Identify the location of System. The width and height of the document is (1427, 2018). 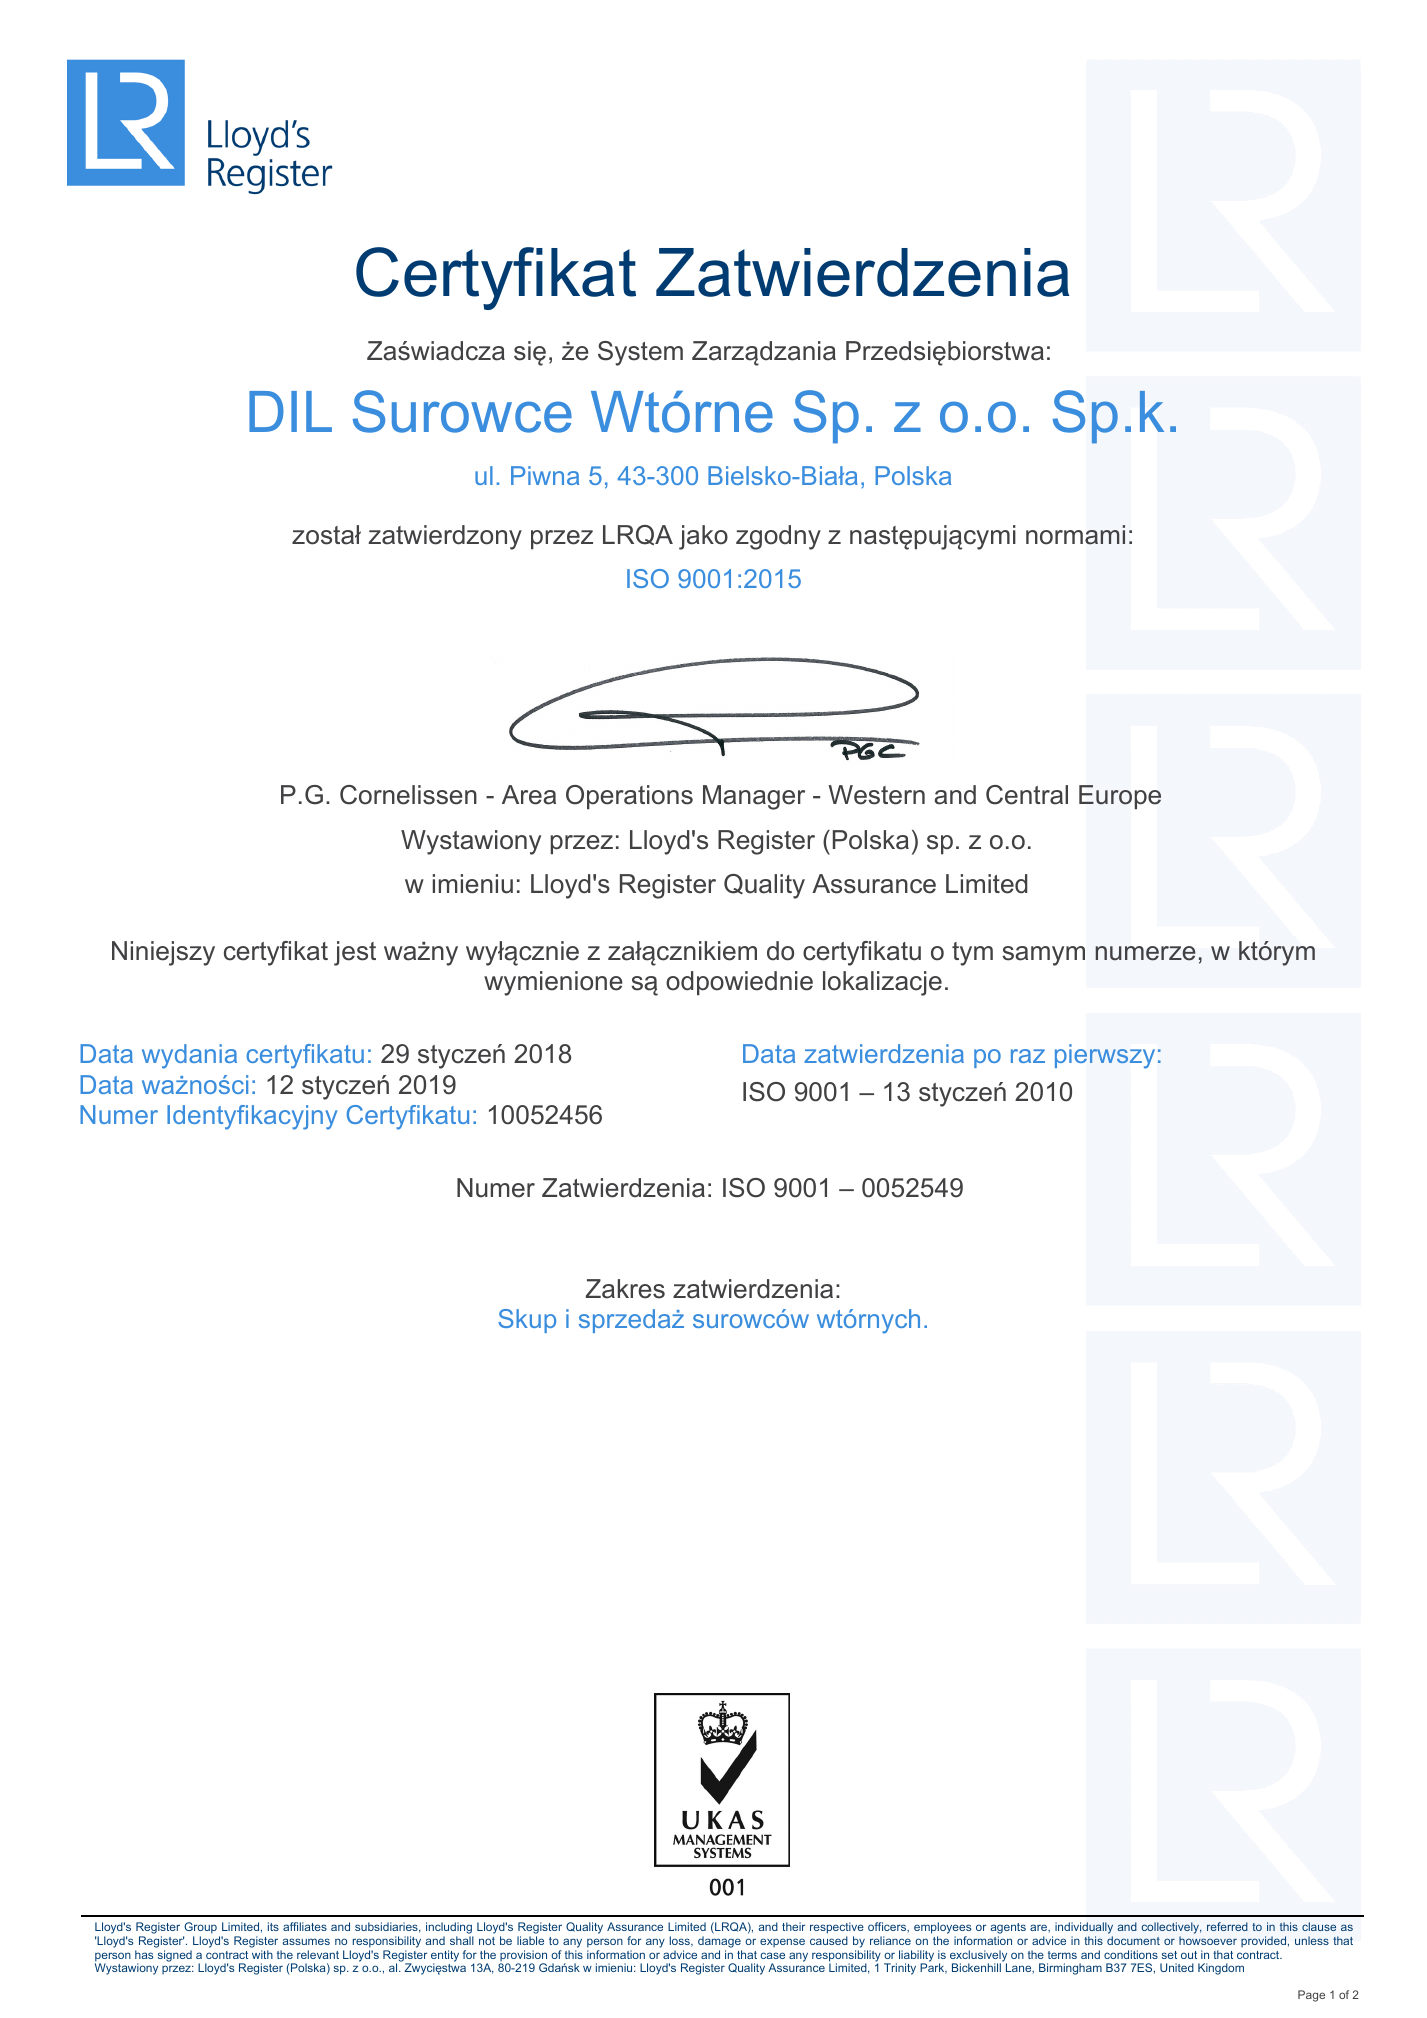
(640, 353).
